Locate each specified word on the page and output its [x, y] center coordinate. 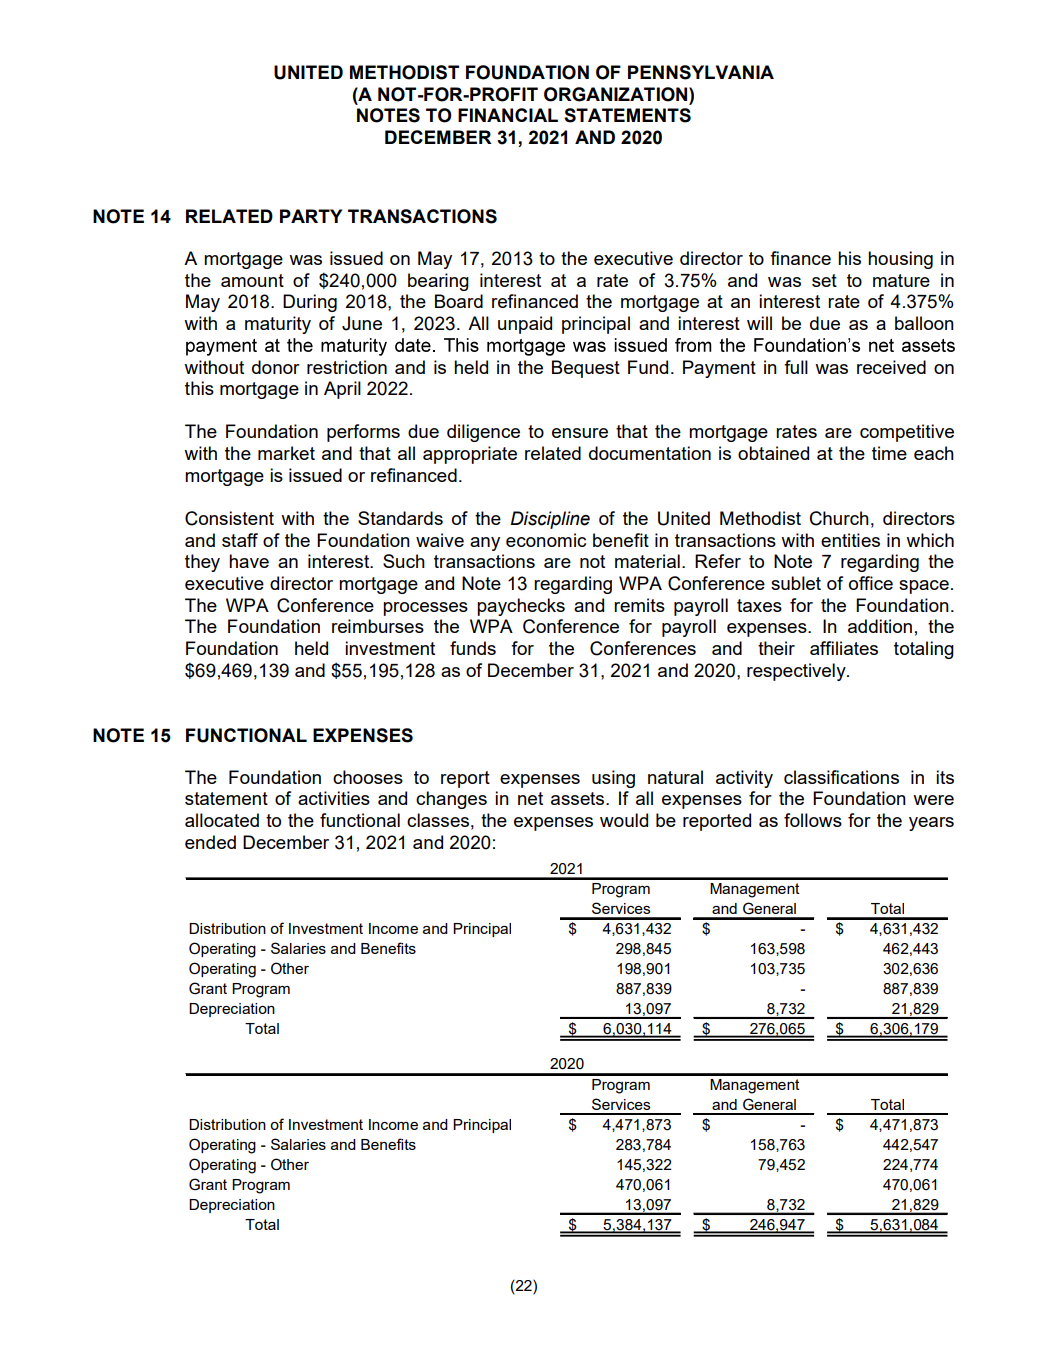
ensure [580, 433]
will [759, 323]
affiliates [844, 648]
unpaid [525, 325]
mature [901, 280]
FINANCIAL [508, 115]
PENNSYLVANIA [701, 72]
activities [334, 798]
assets [579, 798]
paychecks [521, 607]
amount [252, 280]
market [286, 453]
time [889, 453]
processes [425, 609]
